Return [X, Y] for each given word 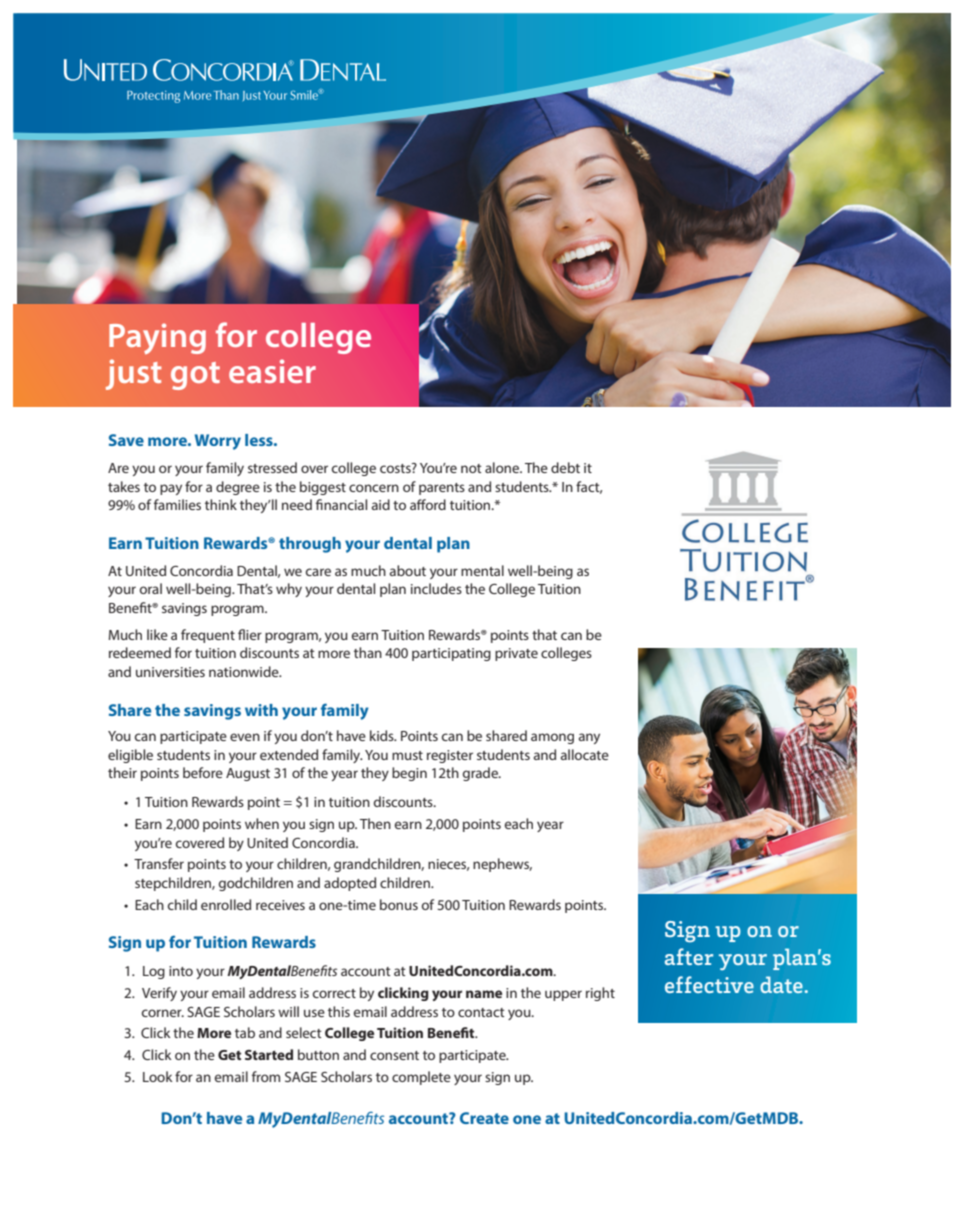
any [589, 738]
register [450, 756]
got [195, 376]
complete [421, 1078]
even [245, 737]
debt [565, 467]
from [266, 1076]
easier [272, 371]
